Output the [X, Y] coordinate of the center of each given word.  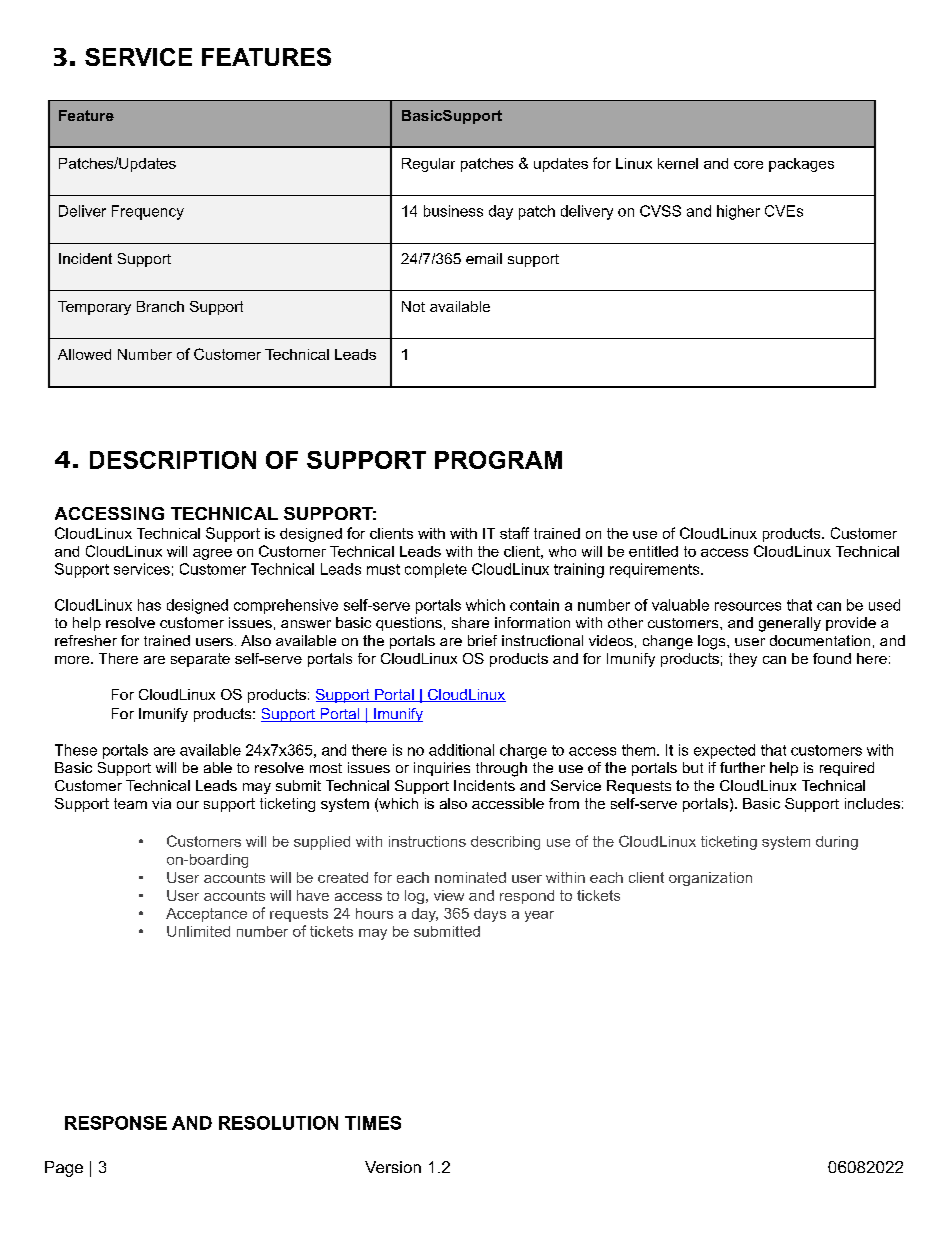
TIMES [373, 1123]
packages [801, 165]
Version [393, 1167]
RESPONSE [116, 1123]
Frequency [148, 212]
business [453, 211]
